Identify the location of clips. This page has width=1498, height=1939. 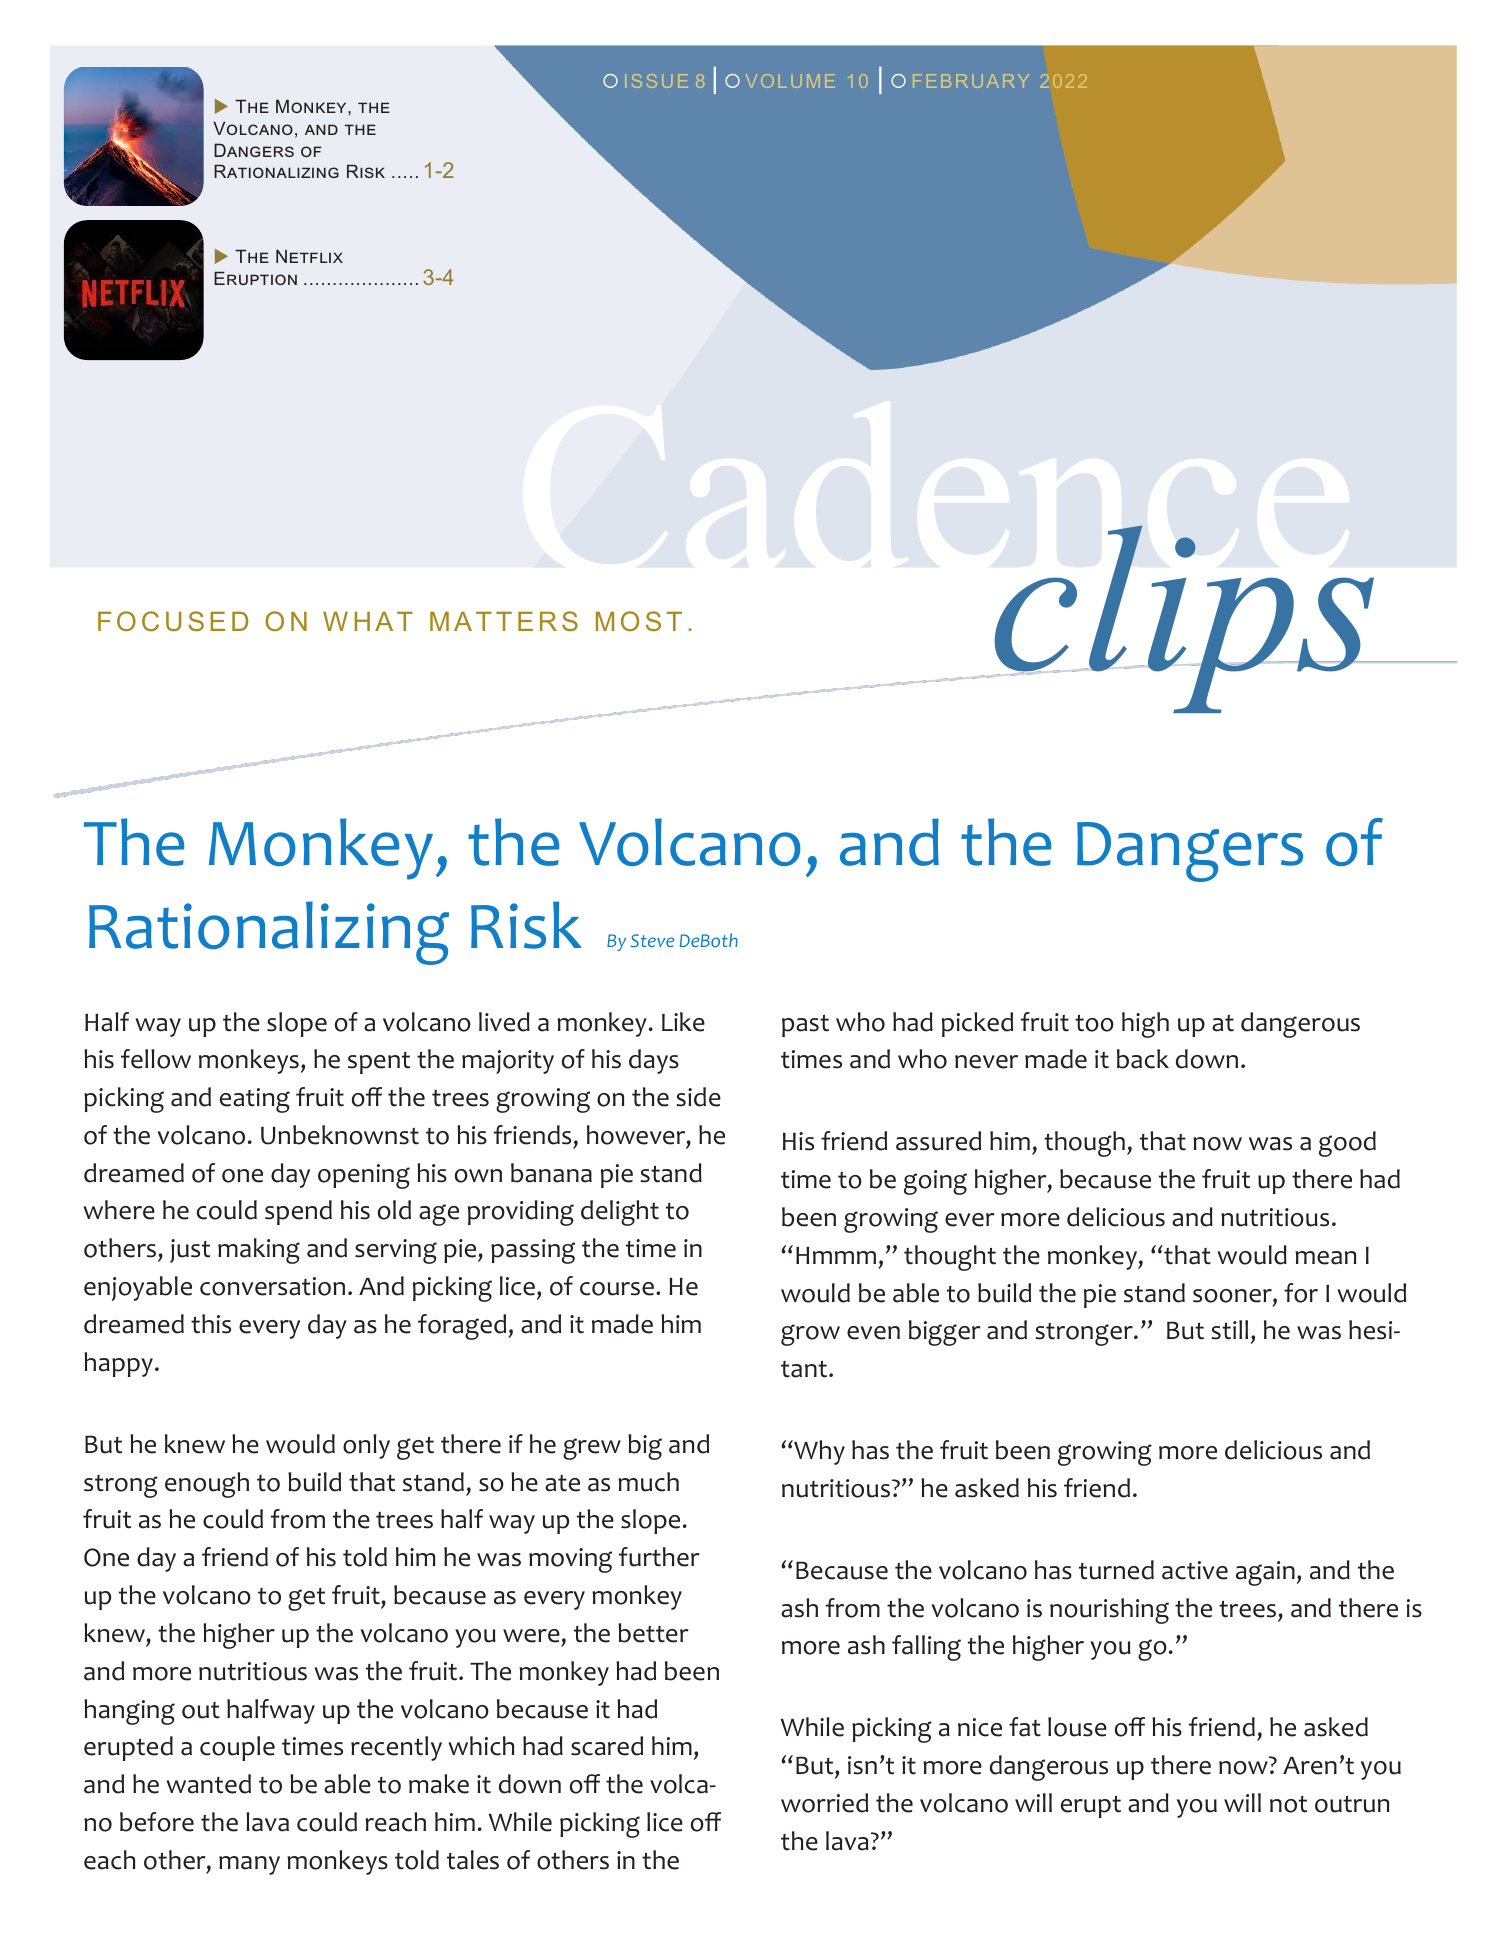
(1185, 619).
